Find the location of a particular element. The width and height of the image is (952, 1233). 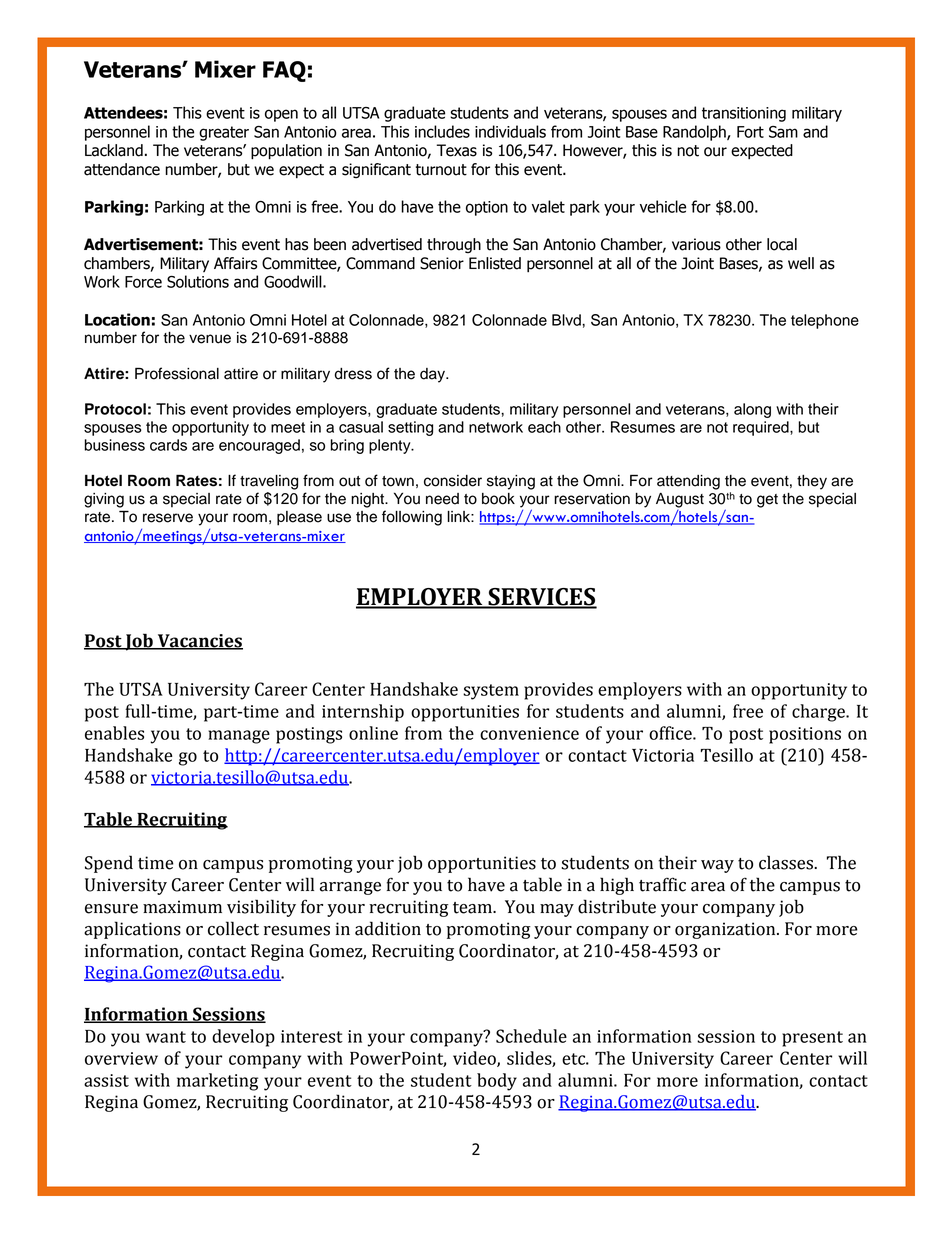

want is located at coordinates (166, 1037).
